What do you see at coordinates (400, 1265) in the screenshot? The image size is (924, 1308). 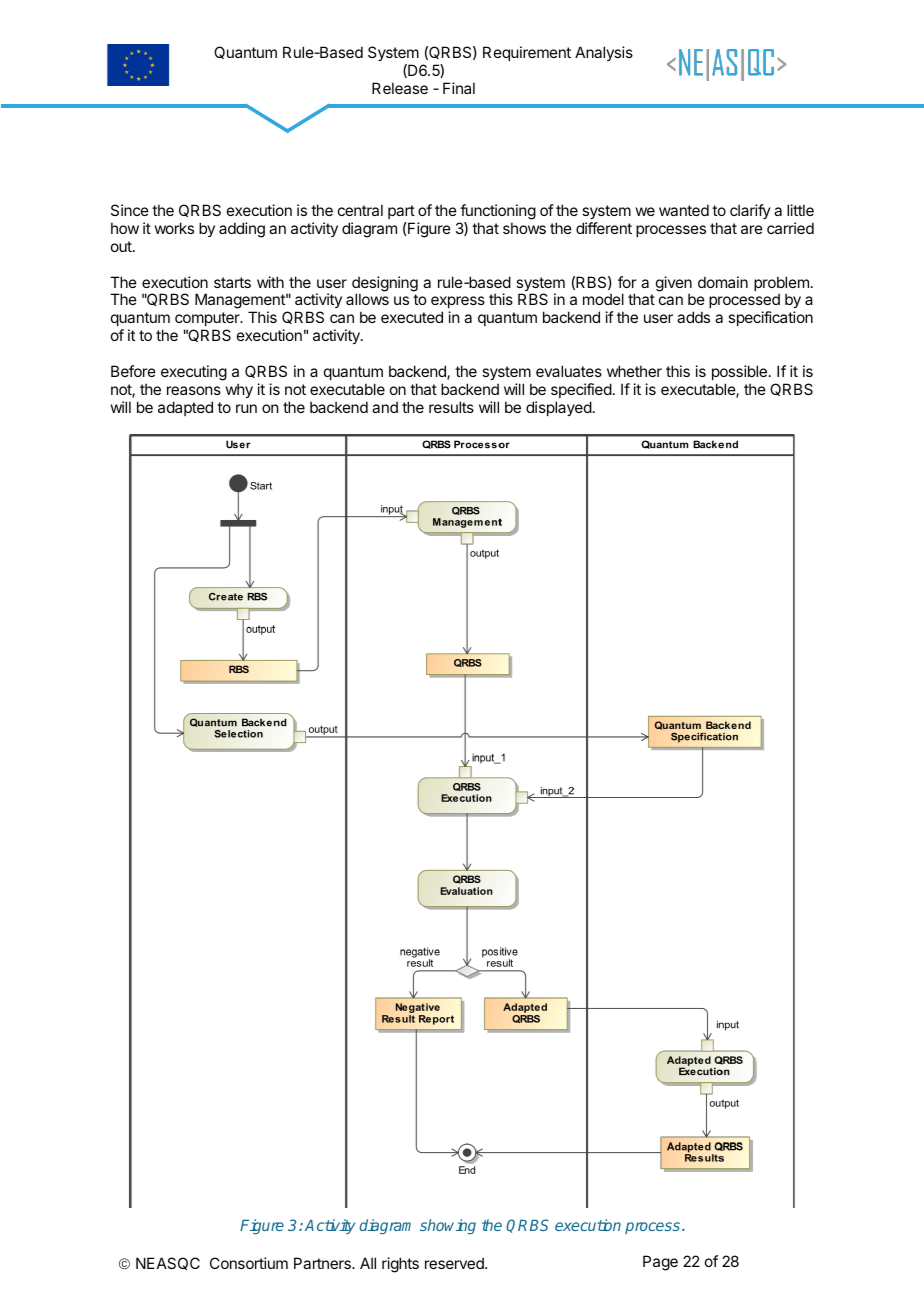 I see `rights` at bounding box center [400, 1265].
